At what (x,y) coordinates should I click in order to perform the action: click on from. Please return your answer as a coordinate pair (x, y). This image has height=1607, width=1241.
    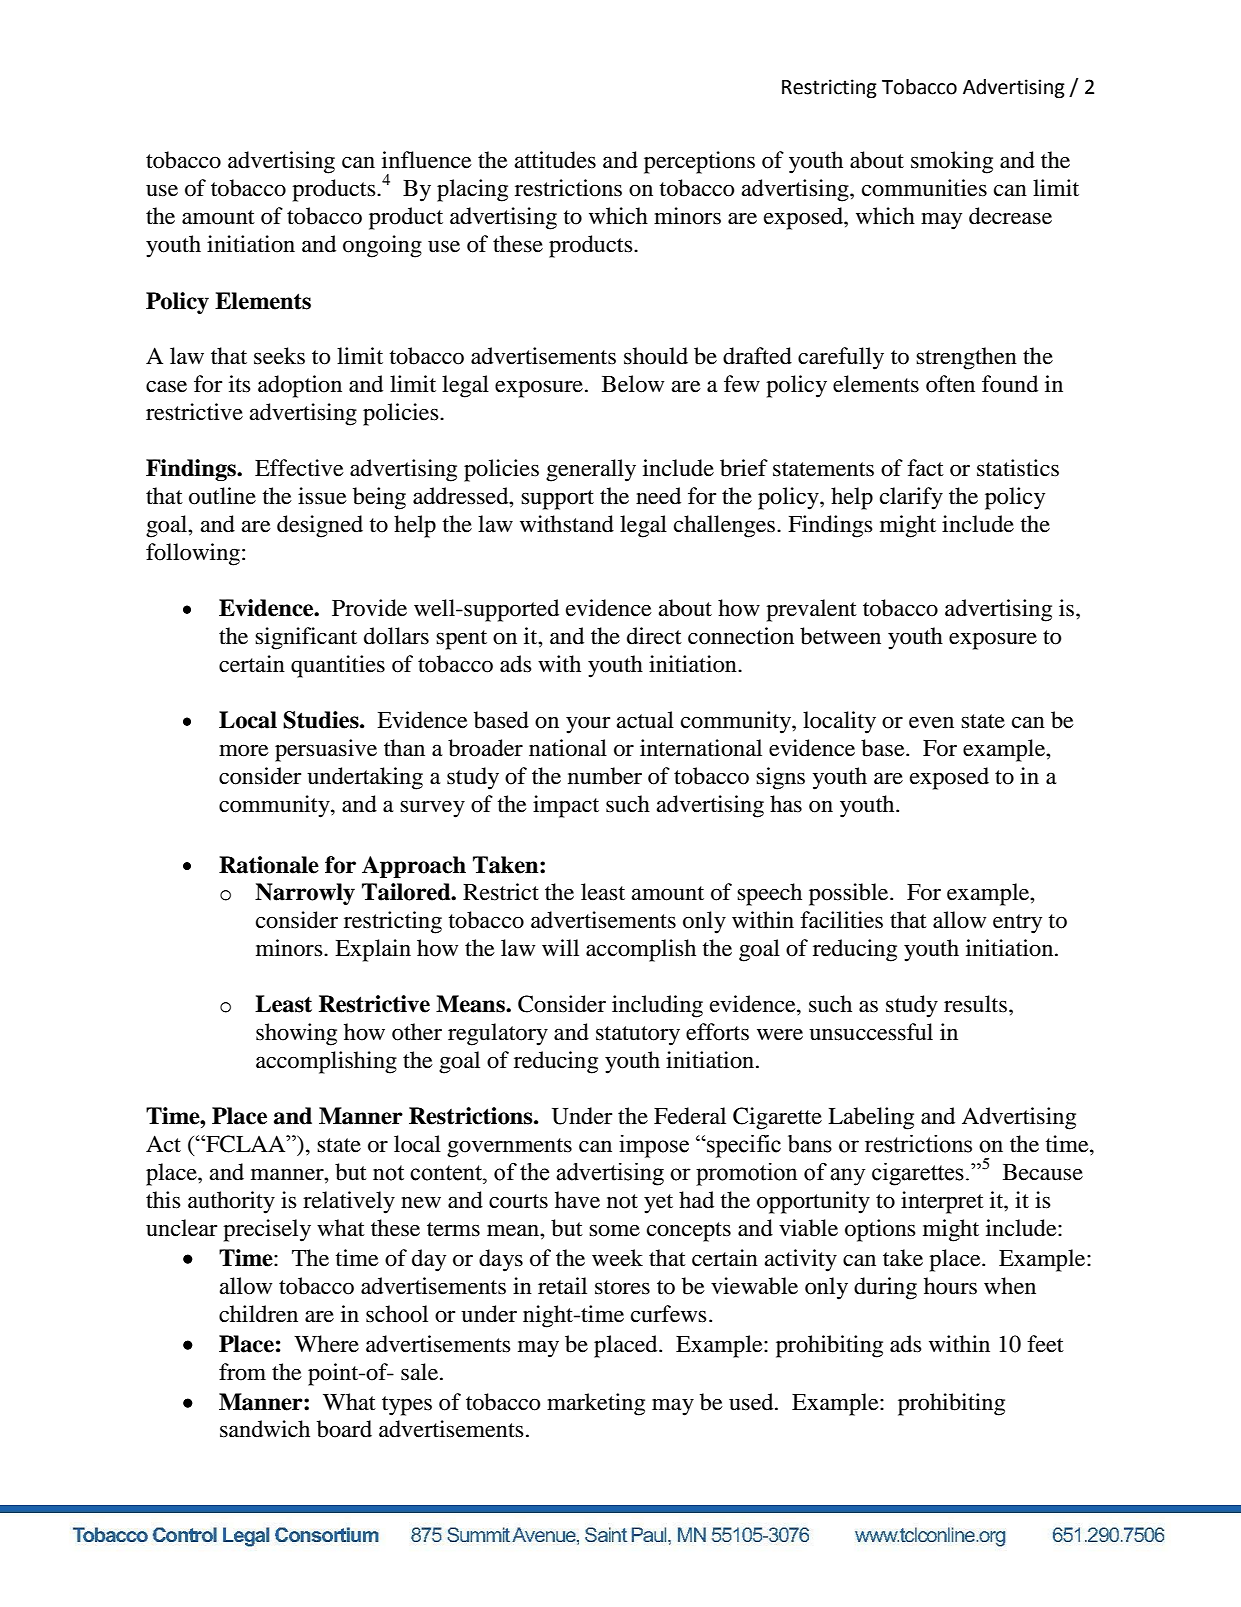
    Looking at the image, I should click on (242, 1372).
